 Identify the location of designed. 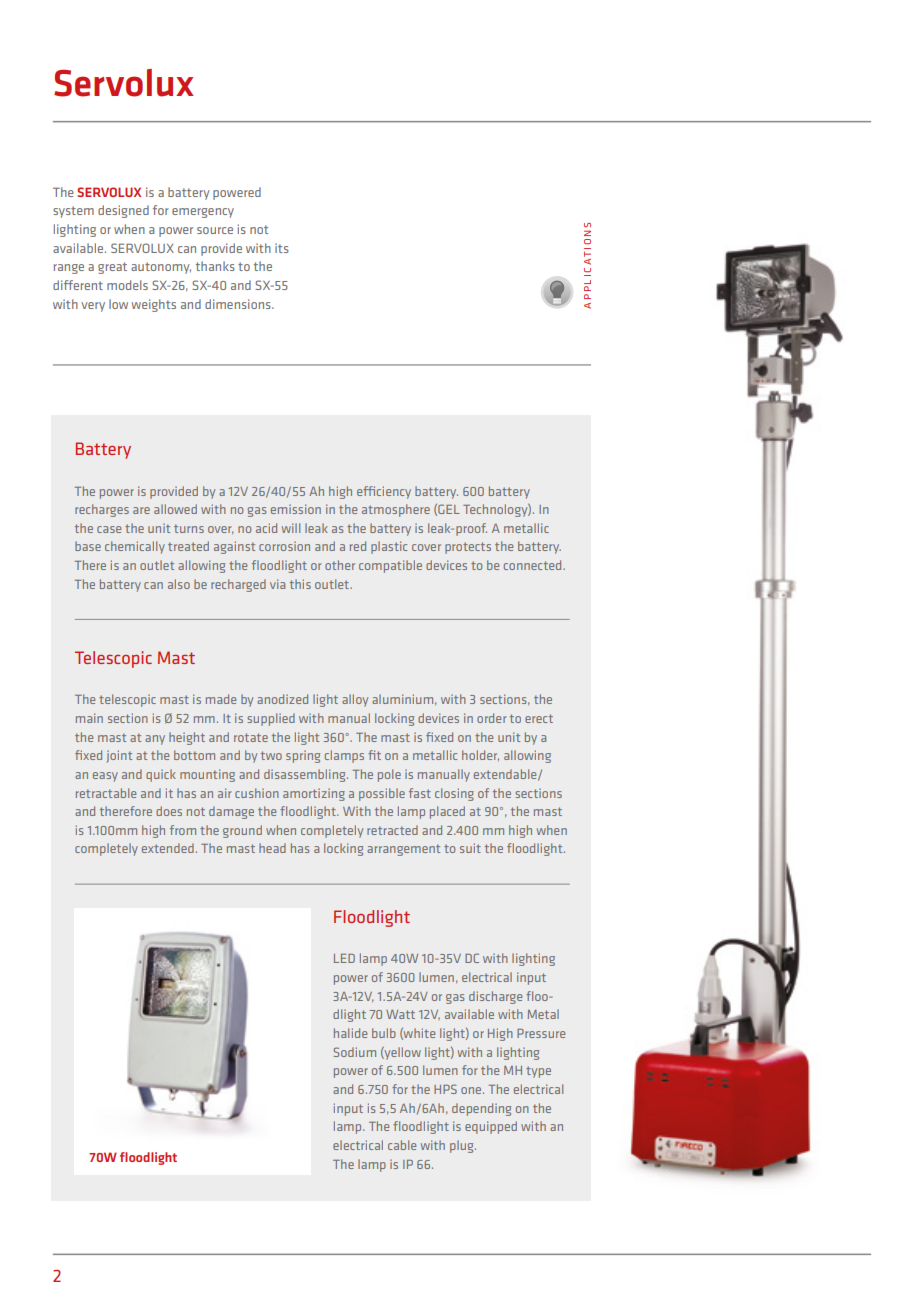
(123, 211).
